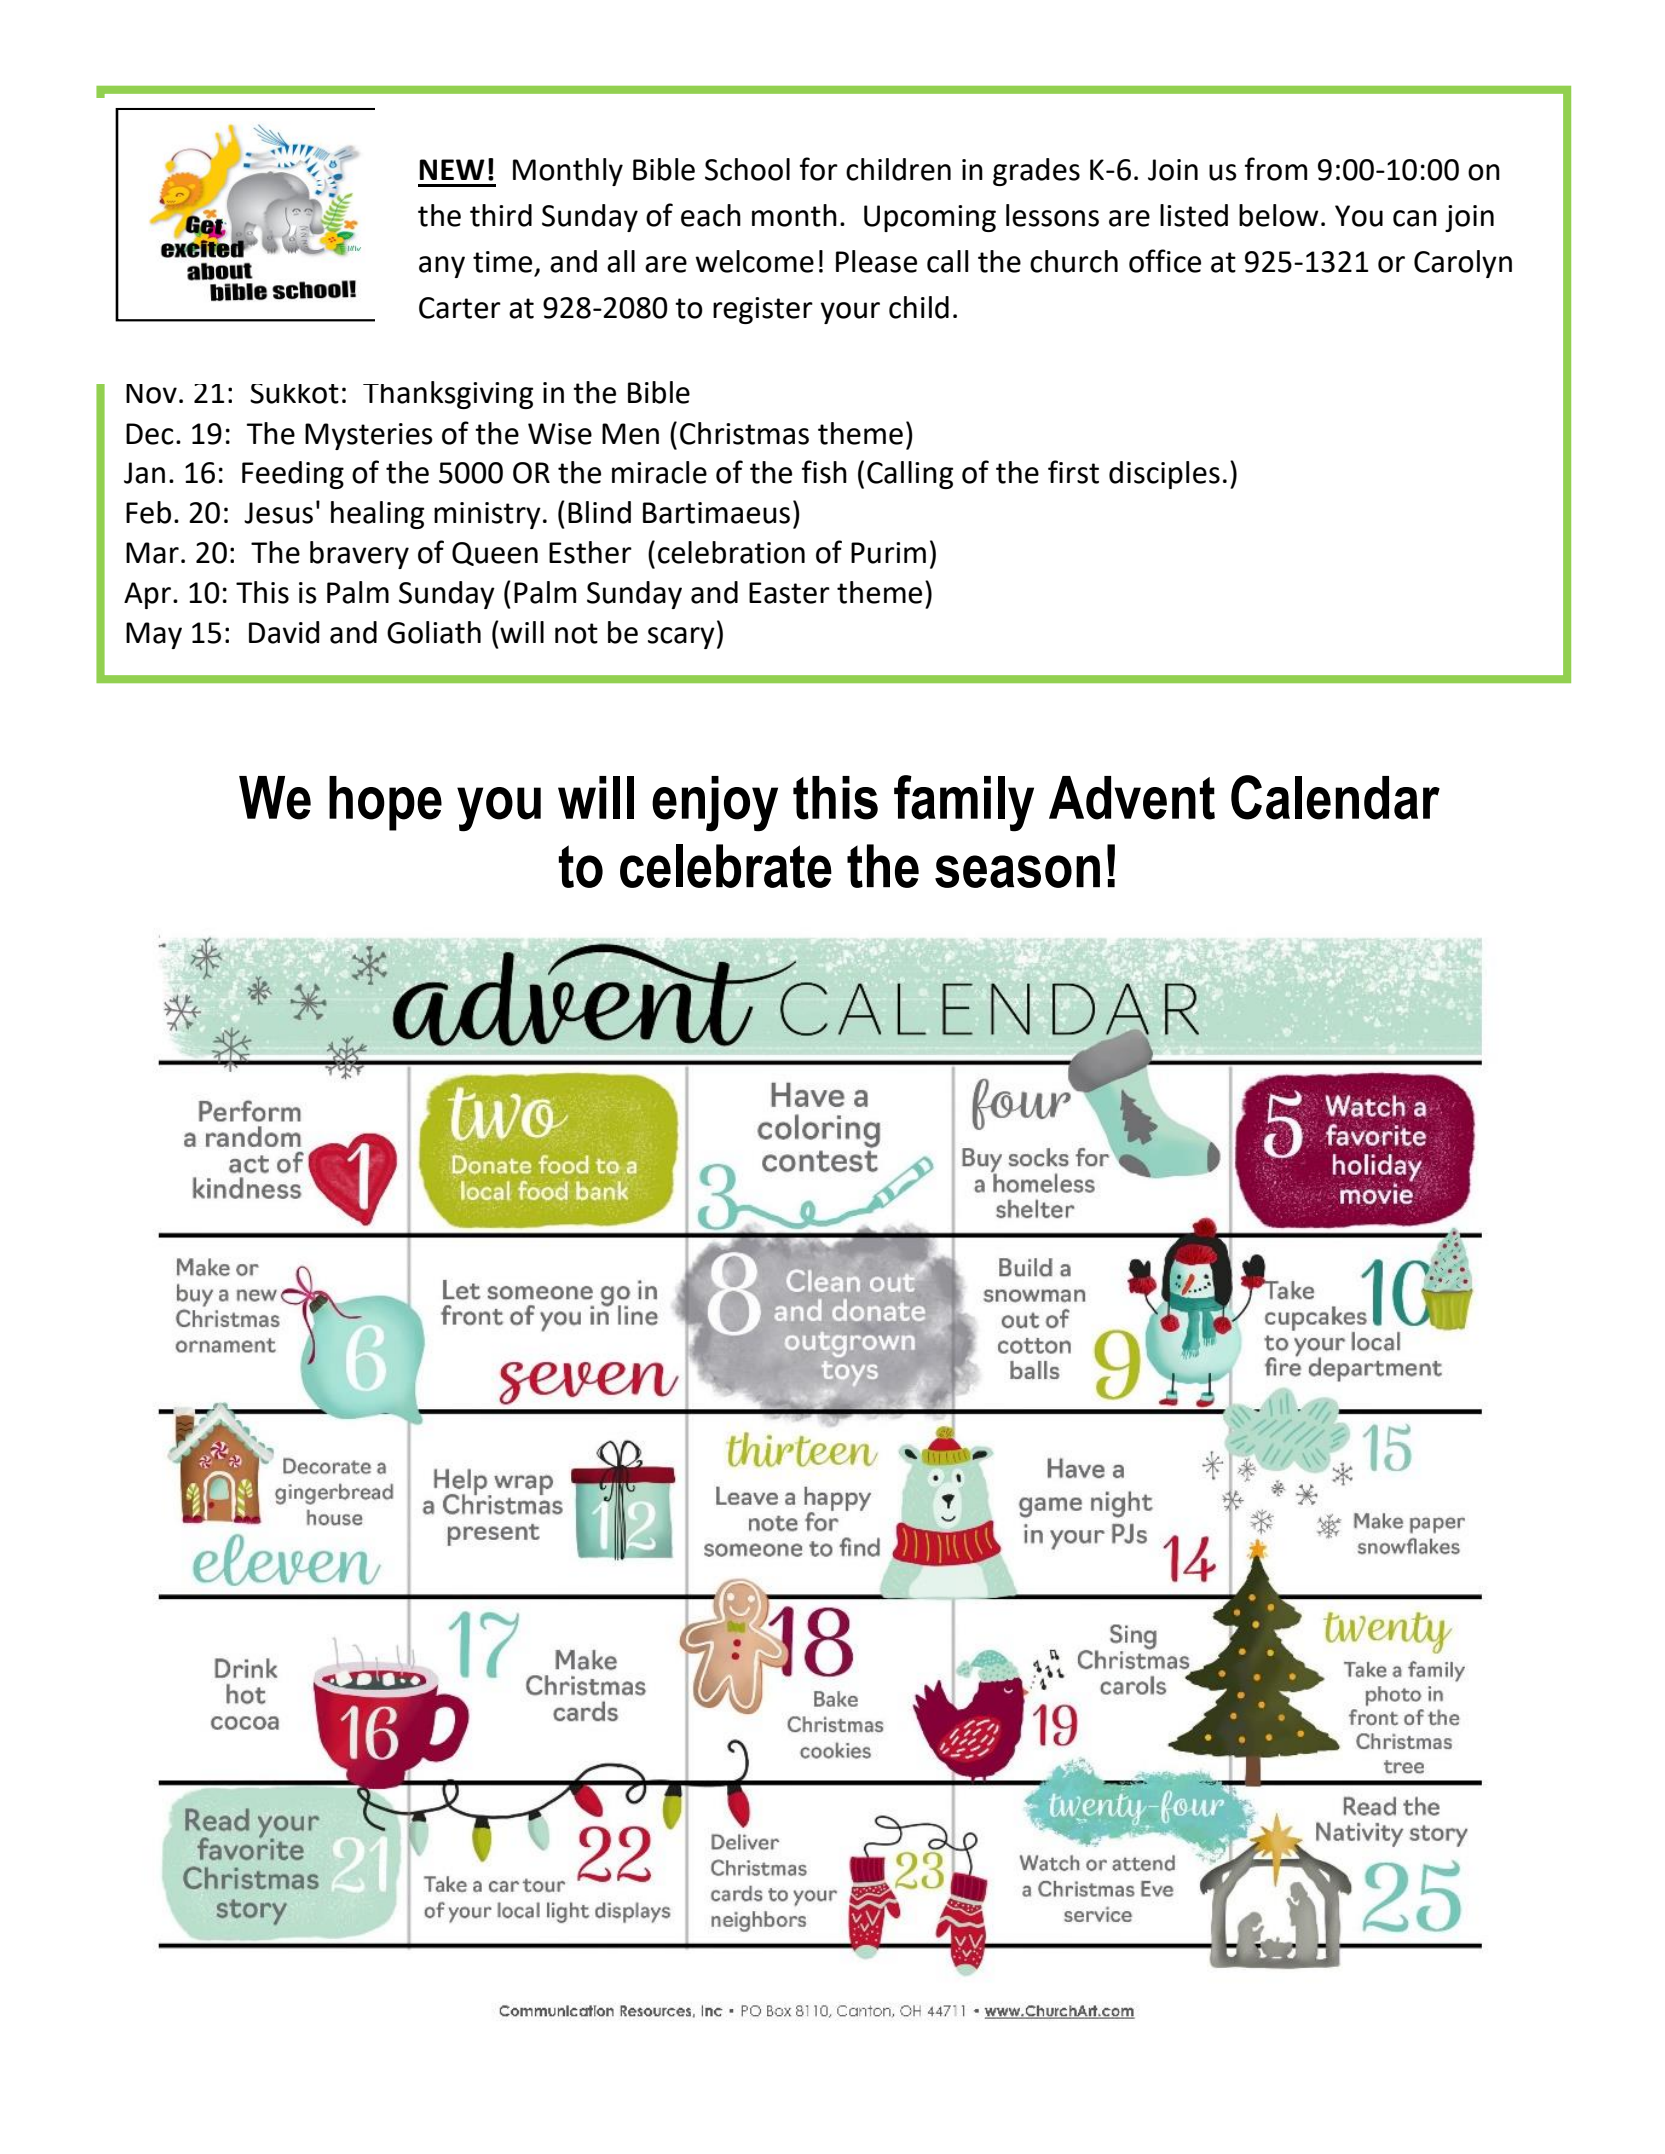  What do you see at coordinates (278, 513) in the screenshot?
I see `Jesus` at bounding box center [278, 513].
